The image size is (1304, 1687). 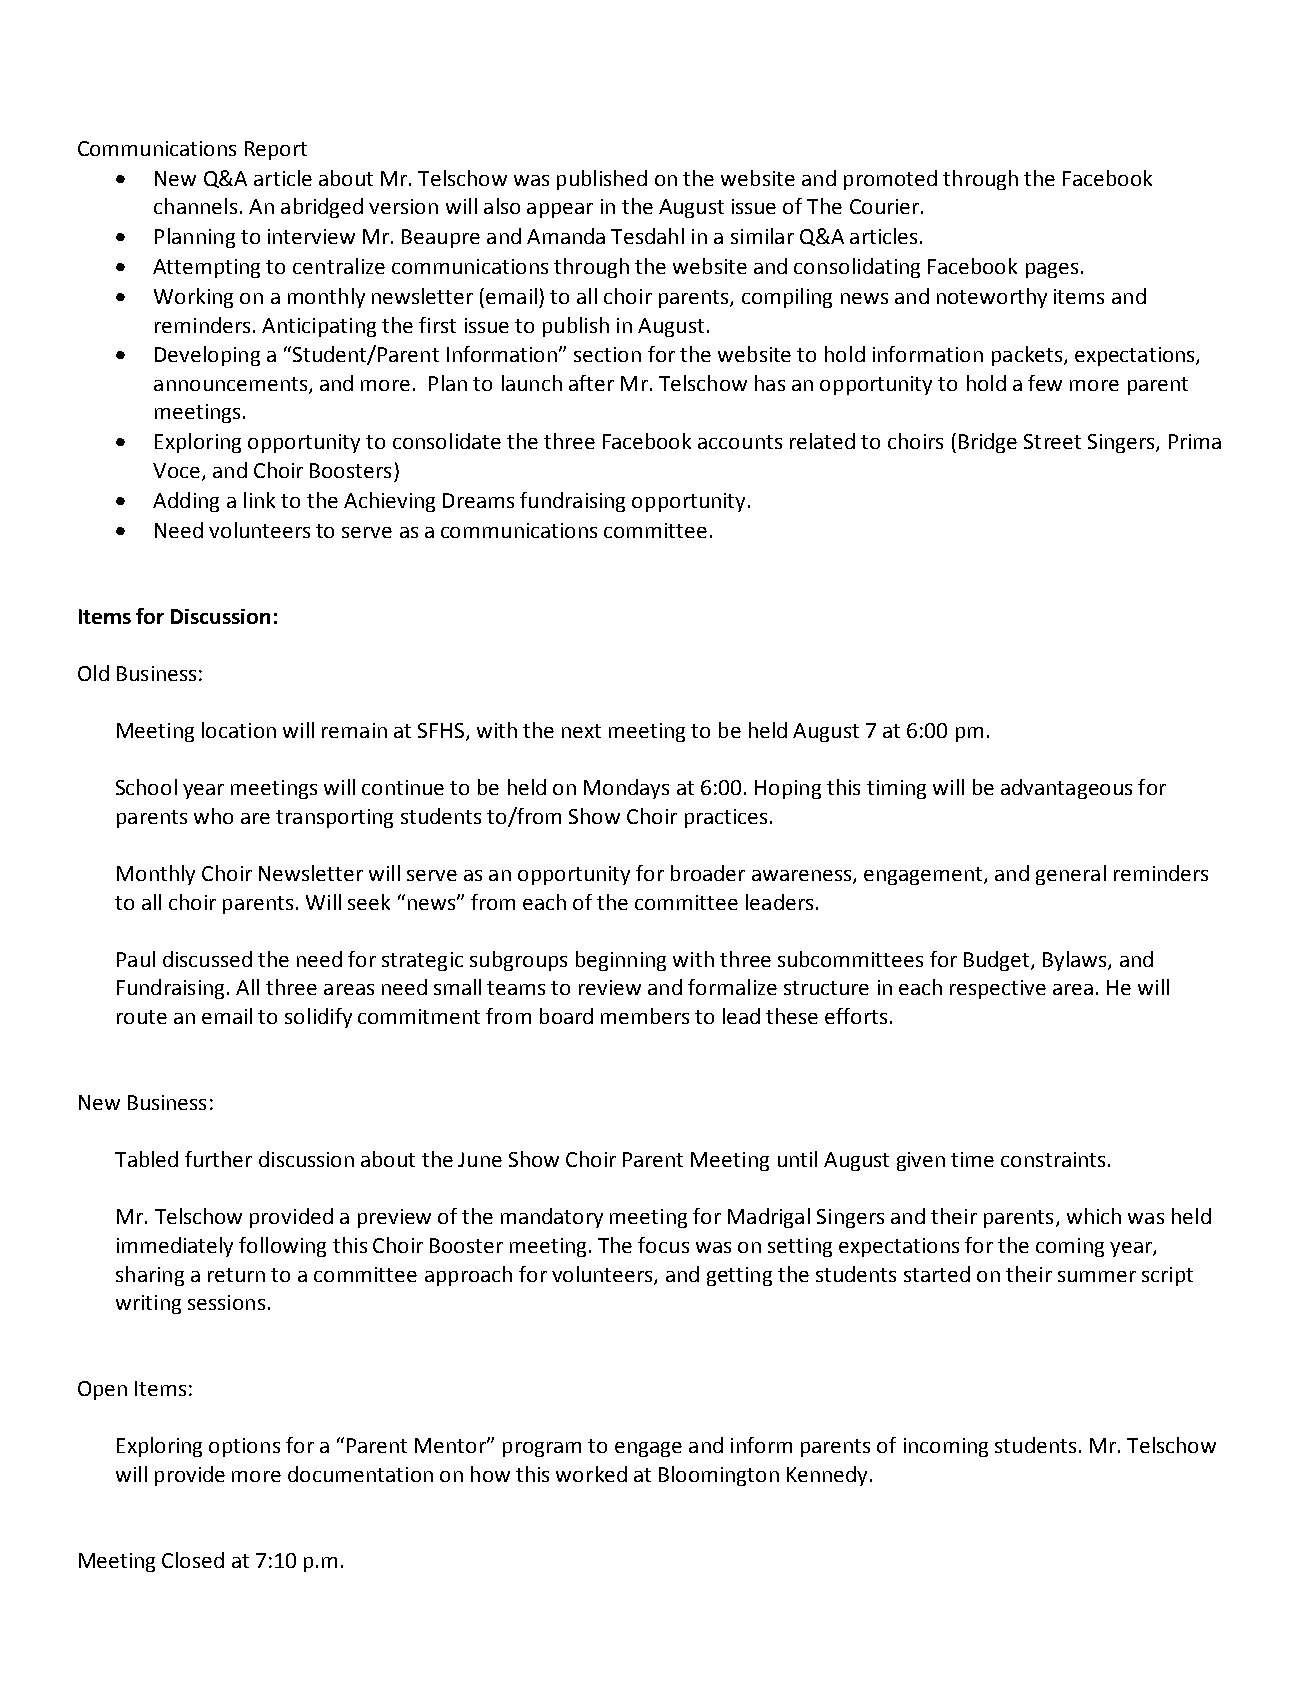 What do you see at coordinates (195, 206) in the image?
I see `channels` at bounding box center [195, 206].
